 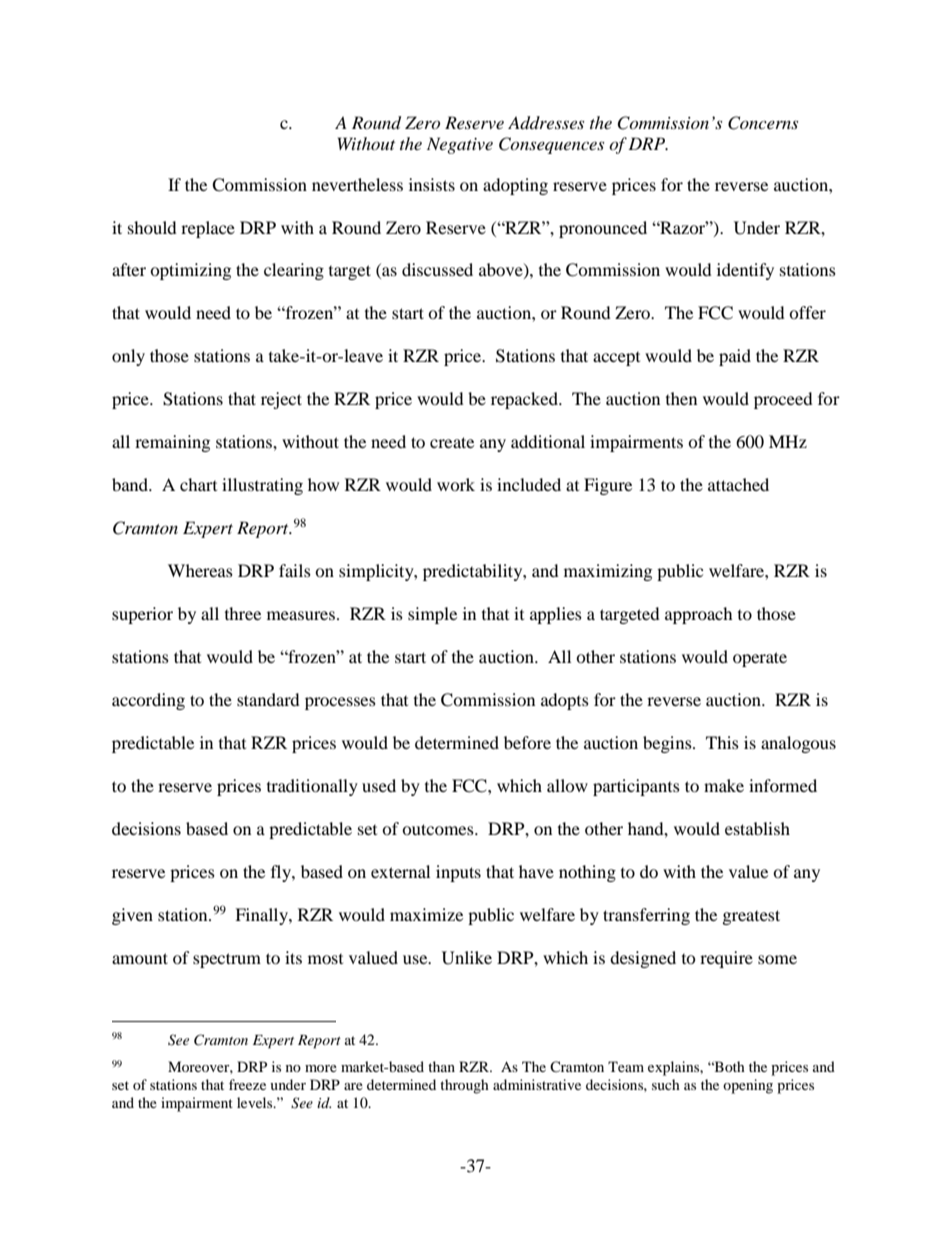 What do you see at coordinates (247, 1084) in the screenshot?
I see `freeze` at bounding box center [247, 1084].
